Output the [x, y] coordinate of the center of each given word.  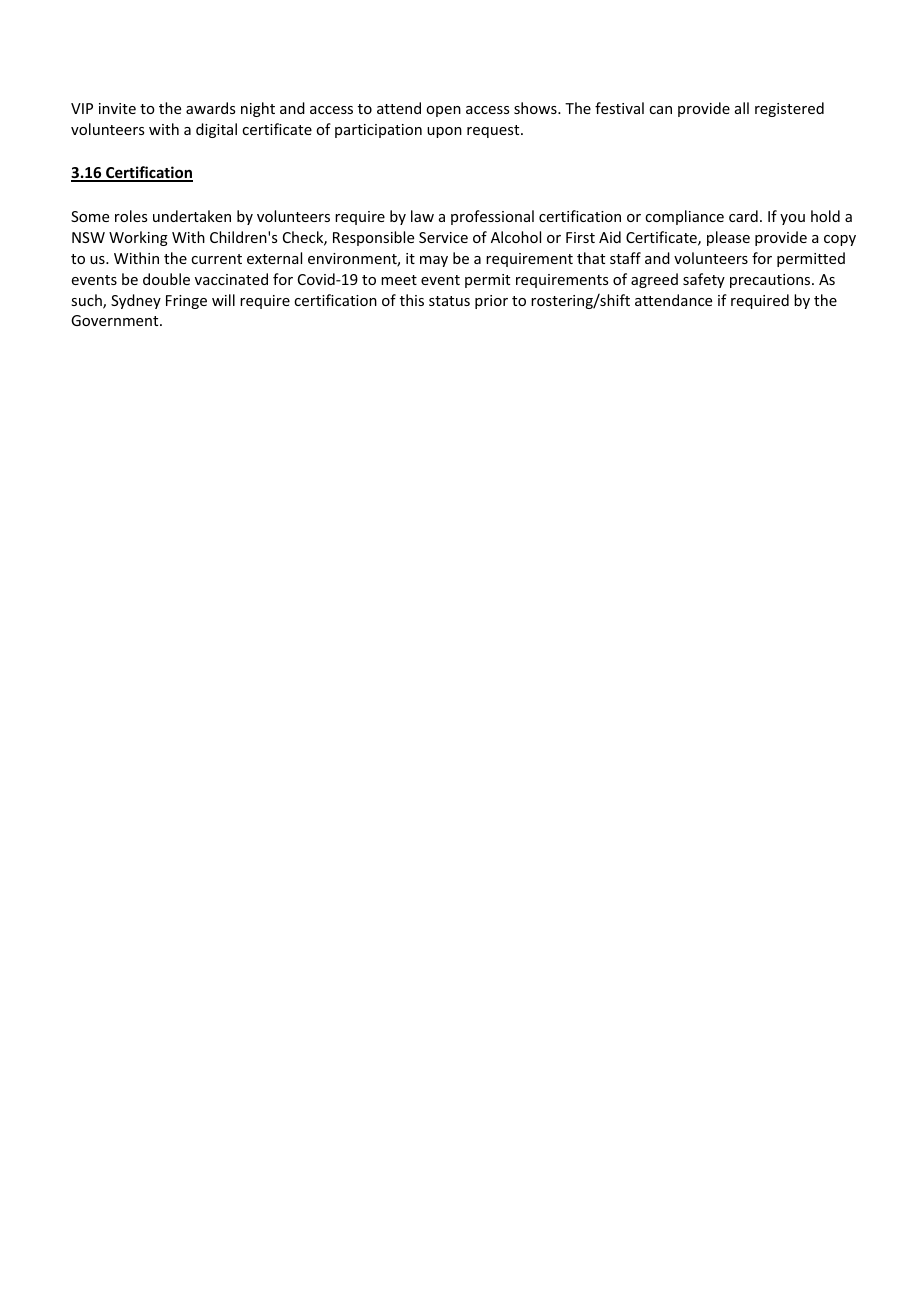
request [494, 131]
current [216, 259]
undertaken [192, 216]
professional [492, 217]
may [434, 261]
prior [491, 302]
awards [210, 108]
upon [444, 132]
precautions [771, 281]
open [443, 111]
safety [704, 280]
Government [116, 320]
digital [216, 130]
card [743, 216]
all [742, 108]
